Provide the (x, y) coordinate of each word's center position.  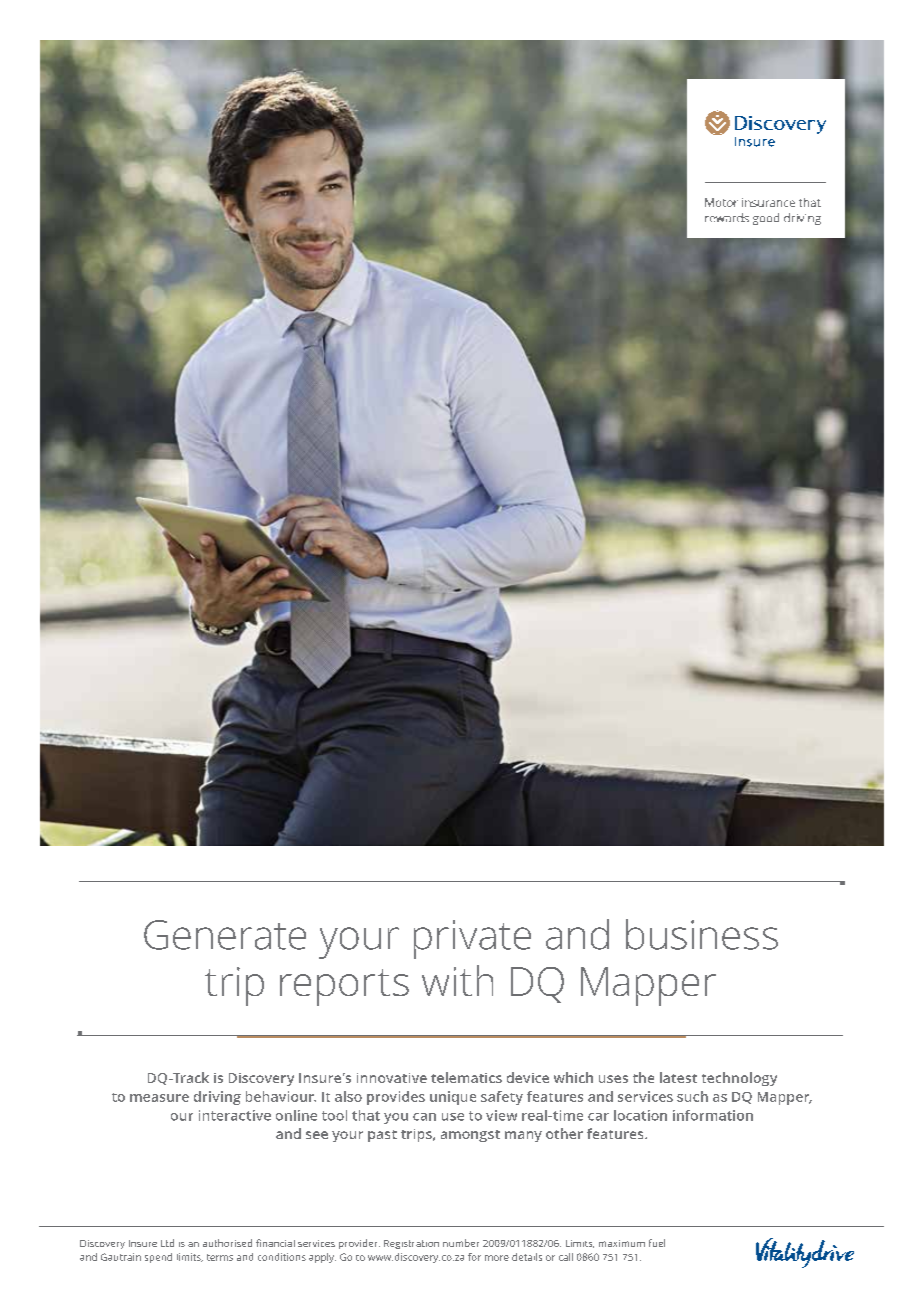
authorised (227, 1243)
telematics (466, 1077)
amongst (470, 1136)
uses (613, 1079)
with (457, 980)
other (564, 1133)
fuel (657, 1243)
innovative (392, 1078)
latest (678, 1077)
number (461, 1243)
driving (217, 1098)
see (317, 1135)
